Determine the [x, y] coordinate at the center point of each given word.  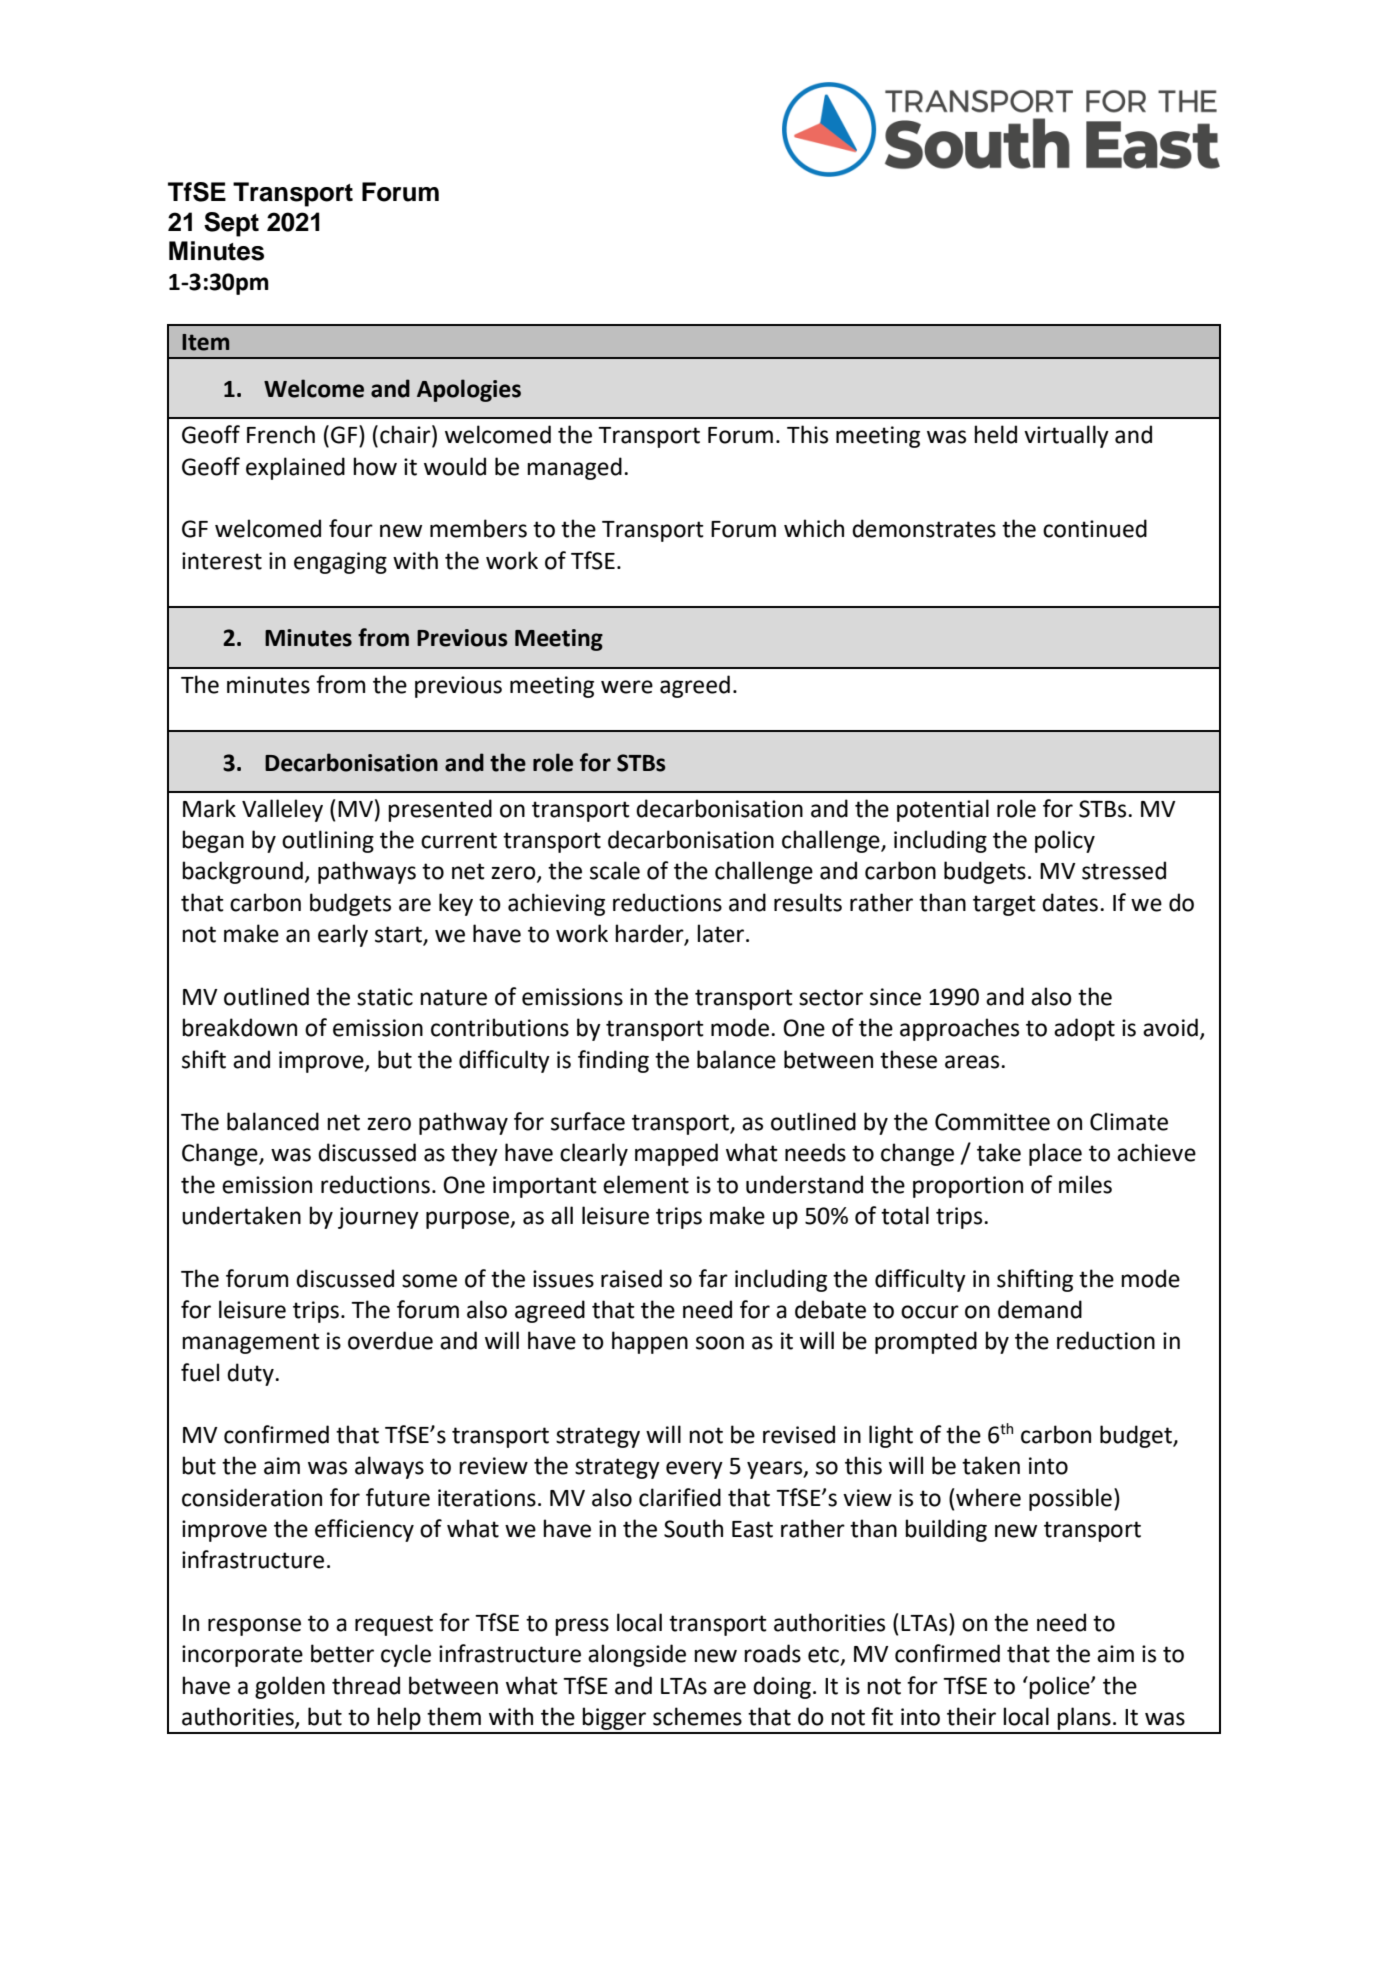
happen [650, 1342]
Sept [231, 224]
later [722, 933]
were [627, 687]
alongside [637, 1655]
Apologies [469, 390]
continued [1095, 528]
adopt [1084, 1029]
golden [290, 1687]
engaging [340, 563]
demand [1040, 1309]
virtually [1066, 436]
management [251, 1343]
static [385, 997]
